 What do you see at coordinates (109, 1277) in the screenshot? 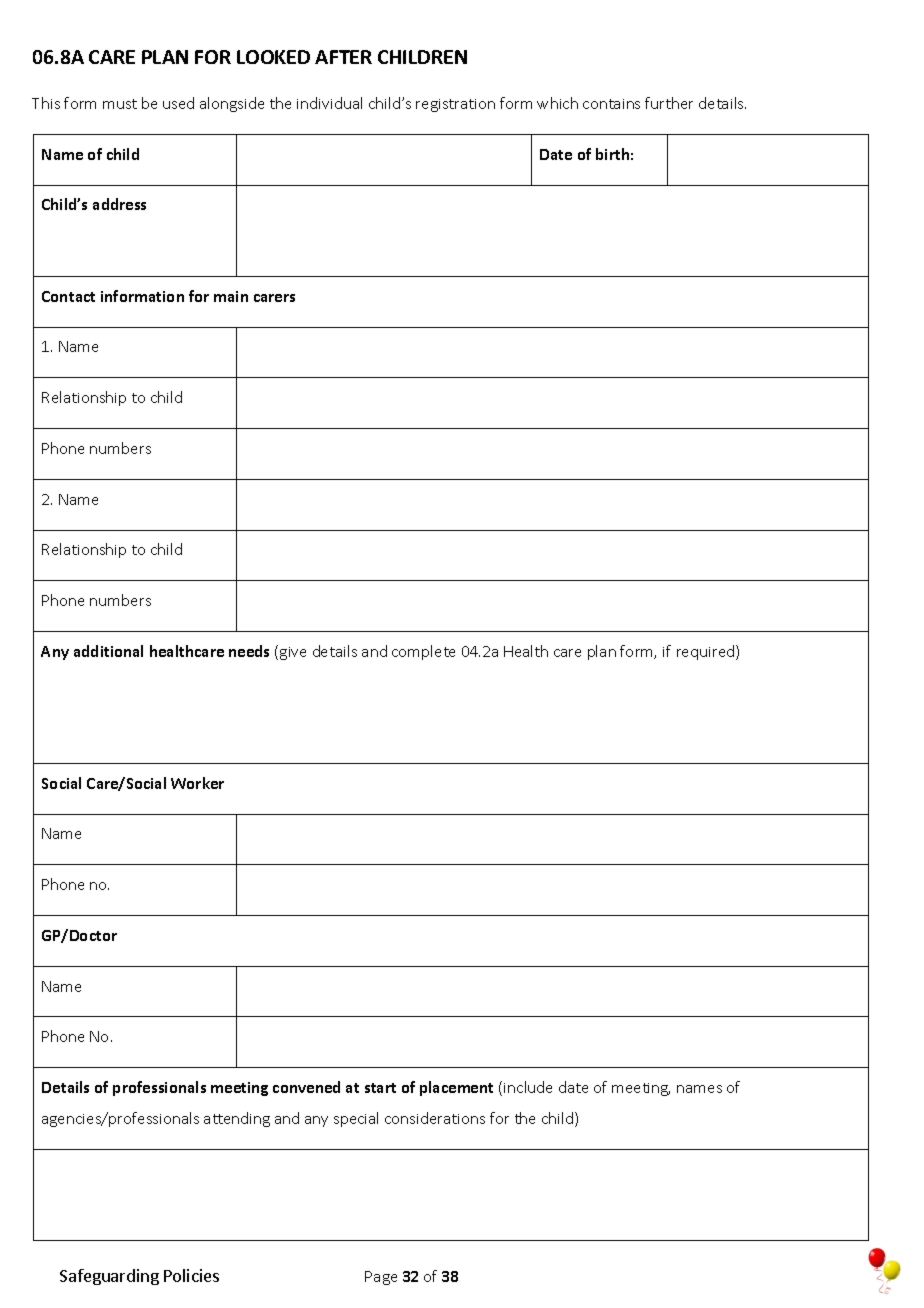
I see `Safeguarding` at bounding box center [109, 1277].
